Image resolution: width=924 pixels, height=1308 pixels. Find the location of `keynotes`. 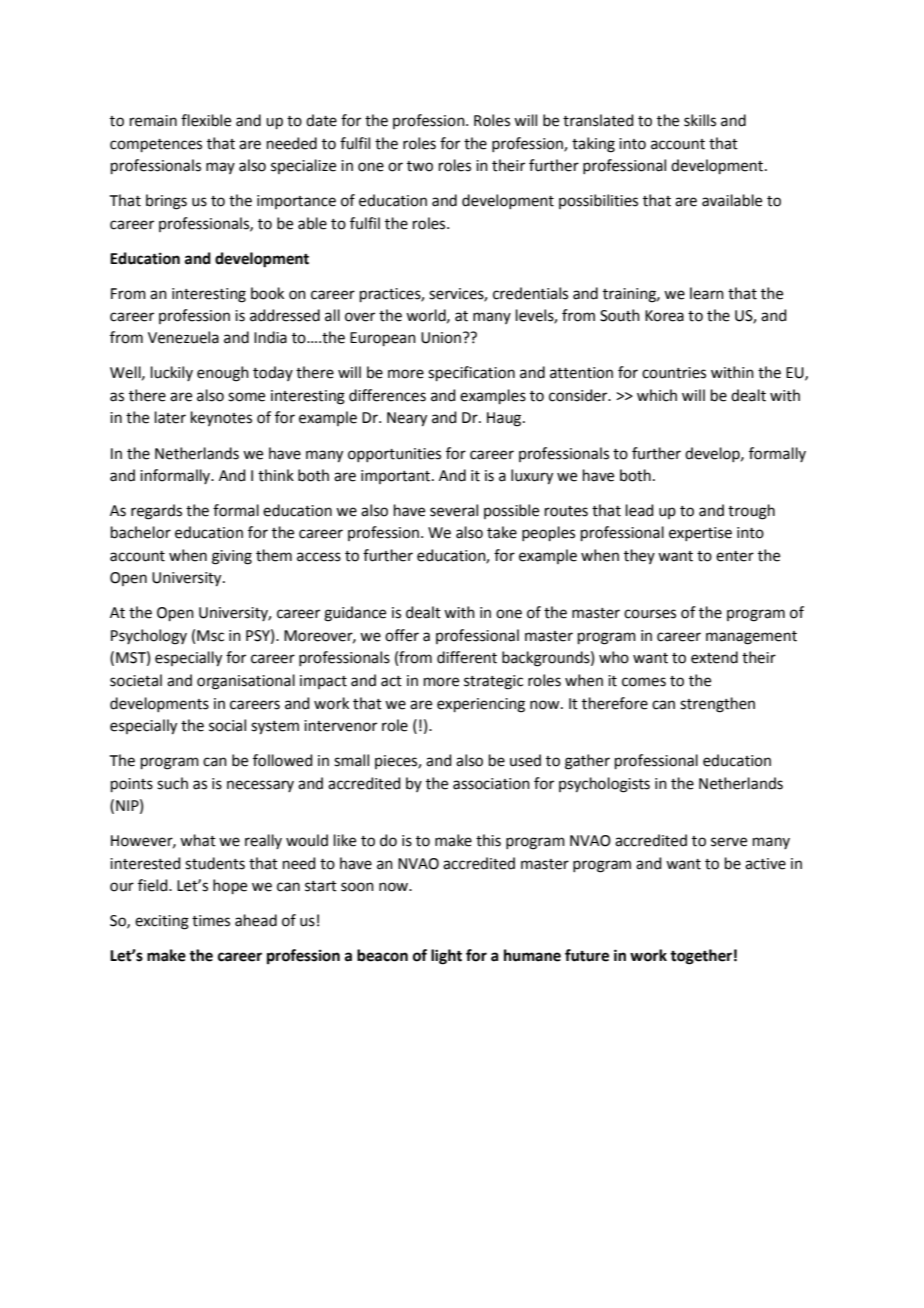

keynotes is located at coordinates (221, 418).
